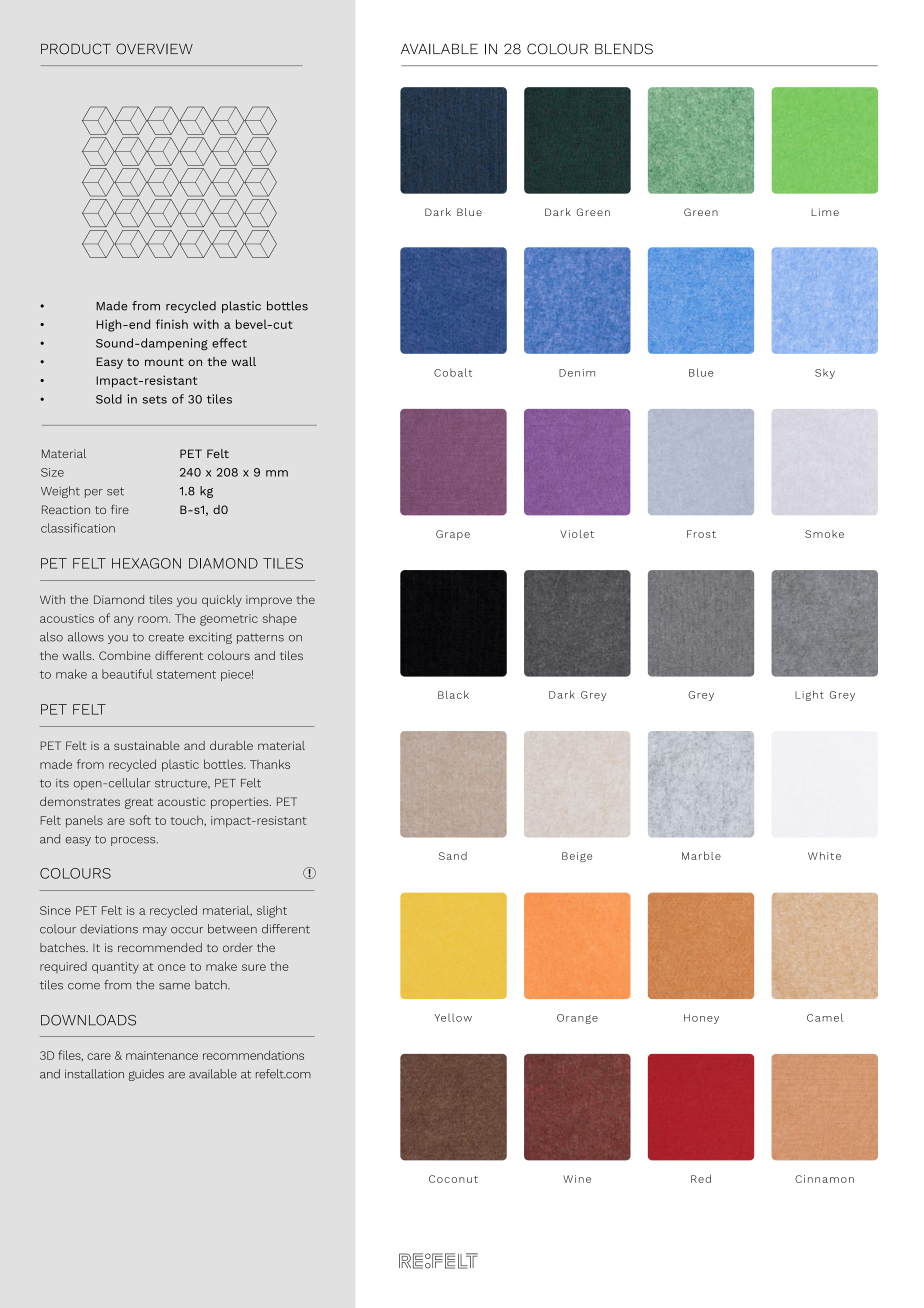  Describe the element at coordinates (453, 1017) in the screenshot. I see `Yellow` at that location.
